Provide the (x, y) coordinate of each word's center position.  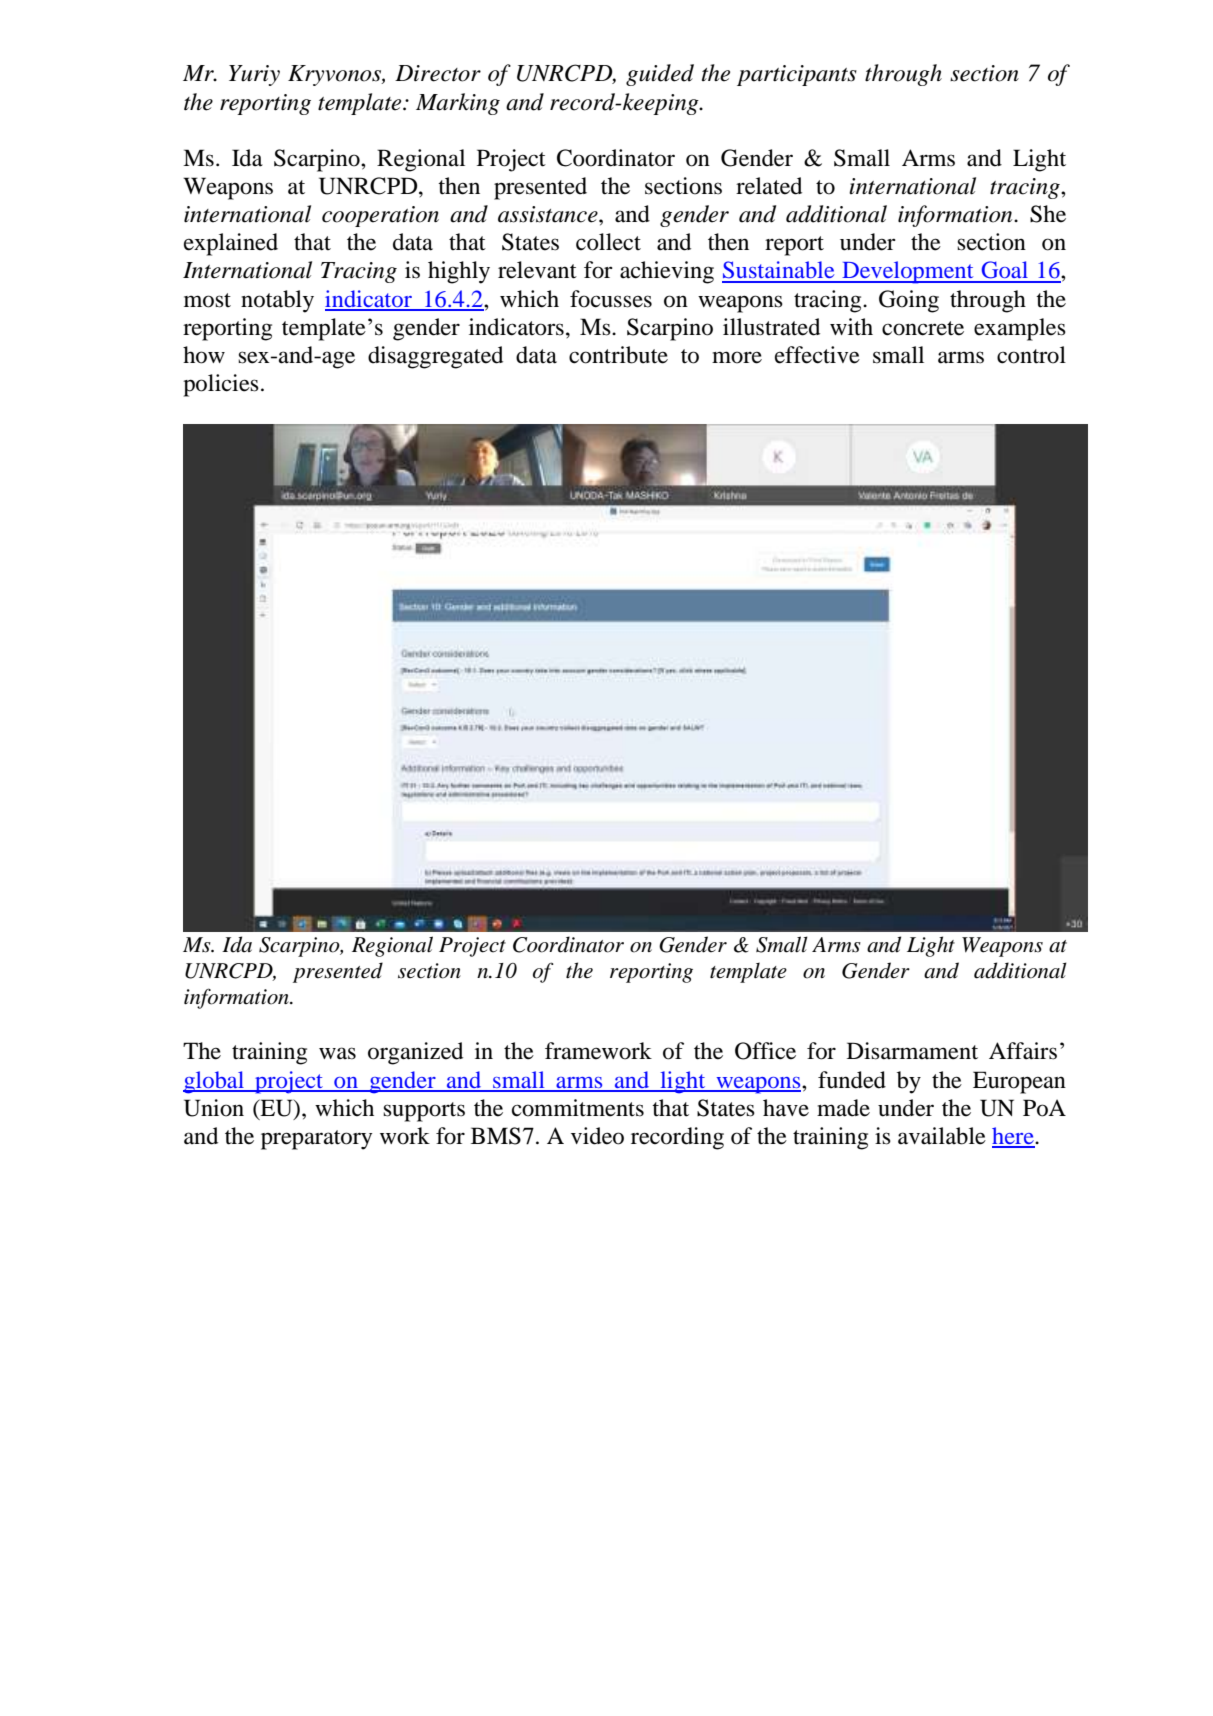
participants (797, 75)
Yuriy (254, 75)
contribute (618, 355)
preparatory (316, 1140)
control (1031, 355)
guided (660, 75)
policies (221, 385)
